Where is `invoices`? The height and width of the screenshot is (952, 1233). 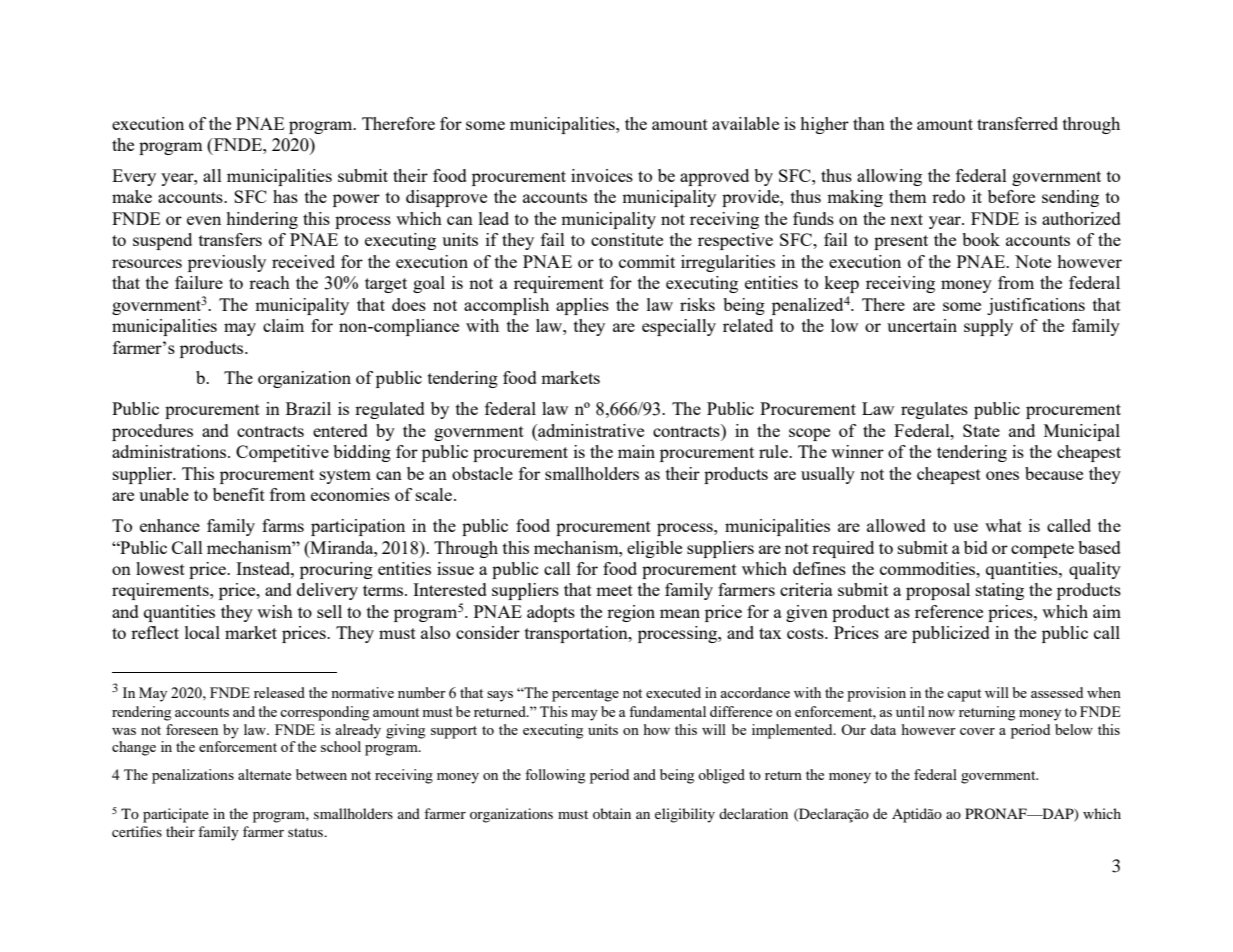 invoices is located at coordinates (602, 175).
